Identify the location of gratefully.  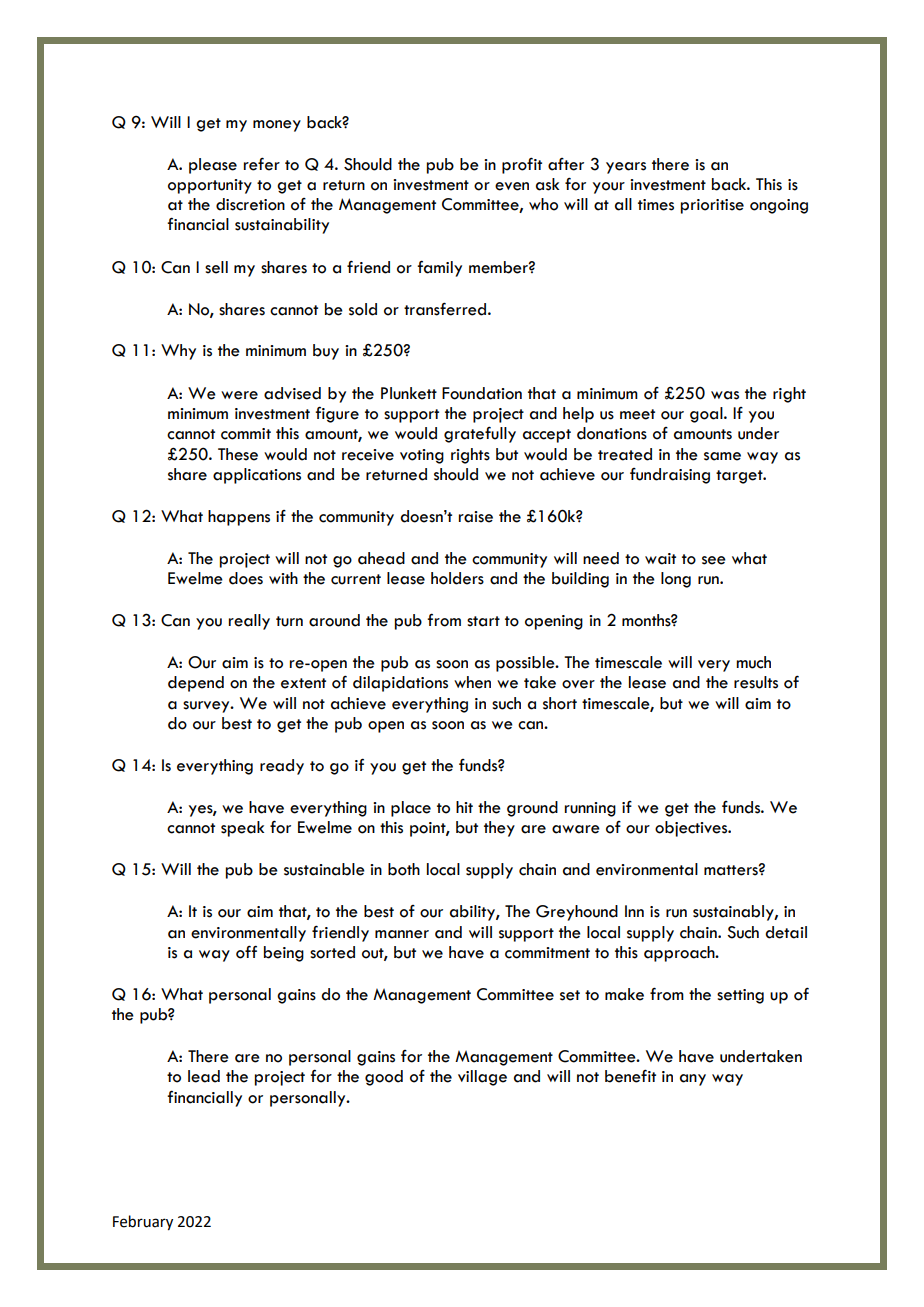
(480, 434).
